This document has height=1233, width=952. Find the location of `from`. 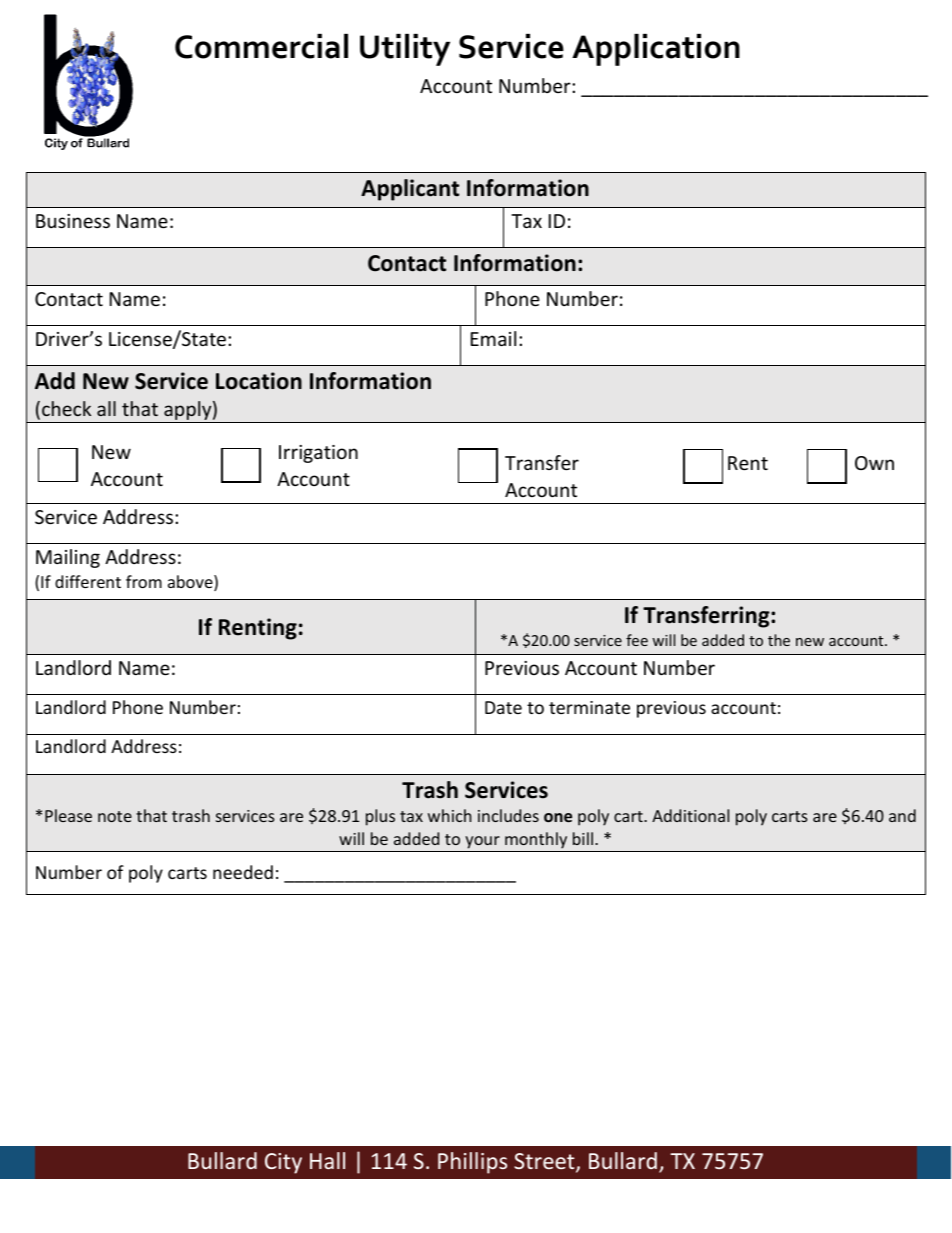

from is located at coordinates (144, 581).
